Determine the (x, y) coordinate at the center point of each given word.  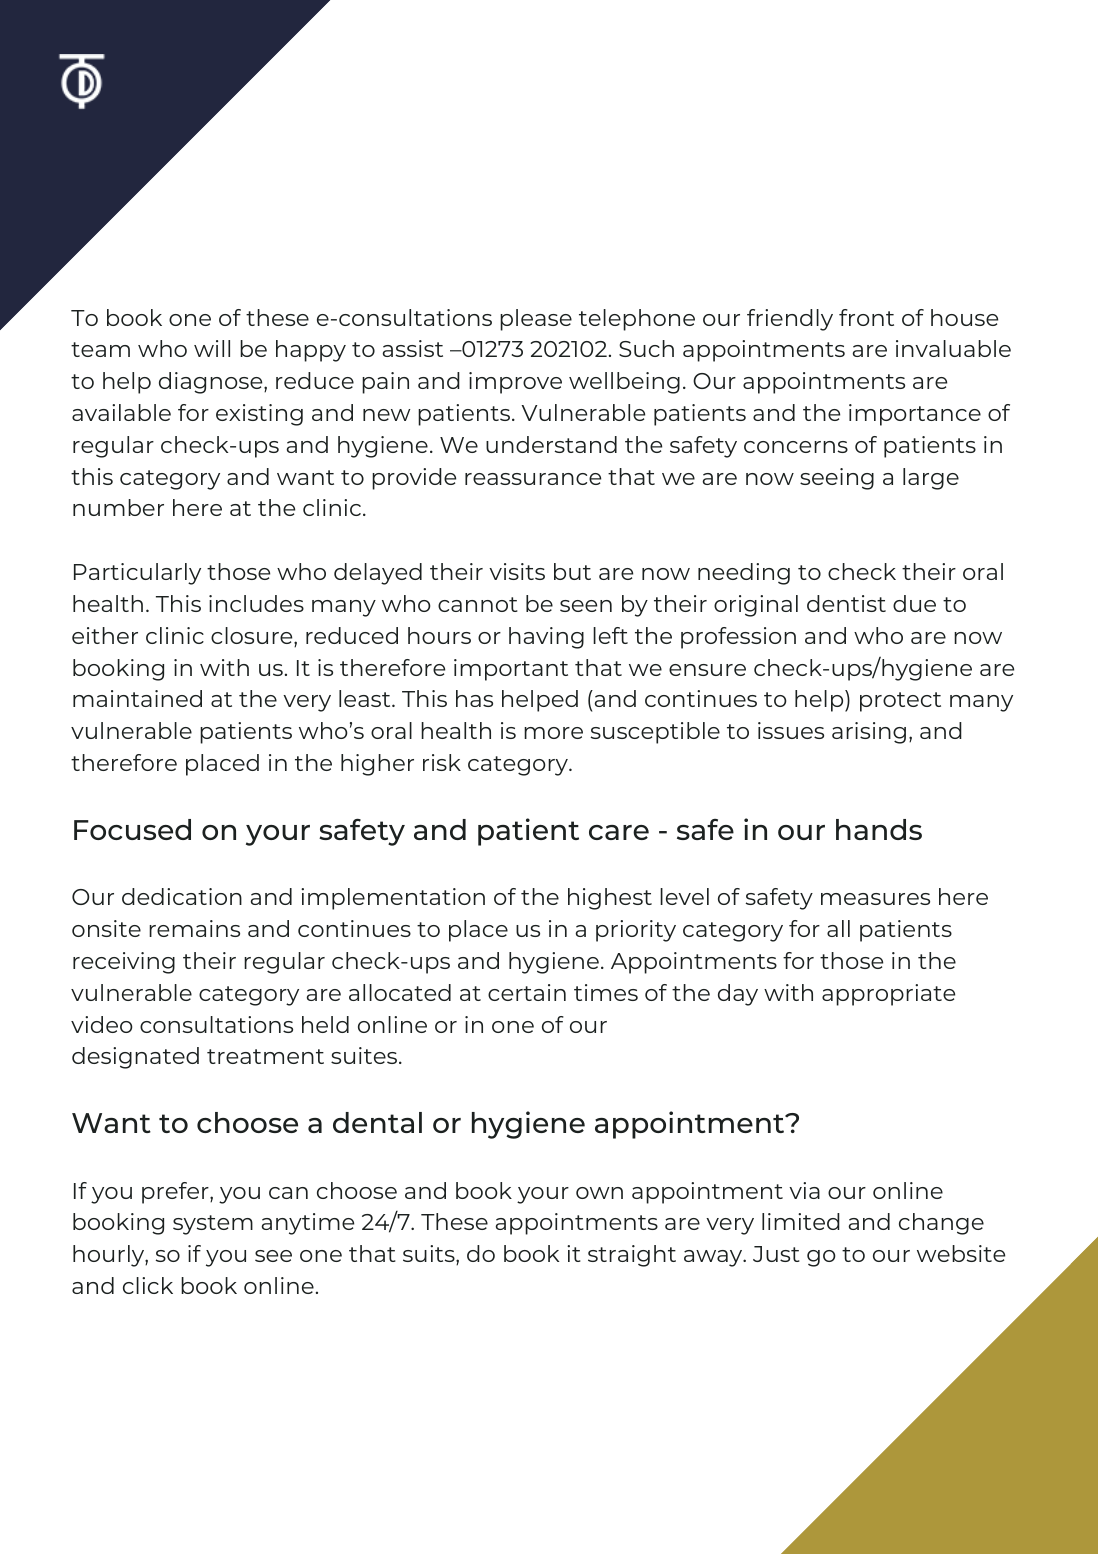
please (536, 320)
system (213, 1225)
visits (517, 571)
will (212, 348)
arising (869, 733)
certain (527, 992)
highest (610, 899)
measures (875, 899)
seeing (837, 479)
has (474, 698)
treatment (265, 1056)
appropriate (888, 995)
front (866, 317)
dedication (182, 896)
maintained (137, 698)
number (118, 507)
